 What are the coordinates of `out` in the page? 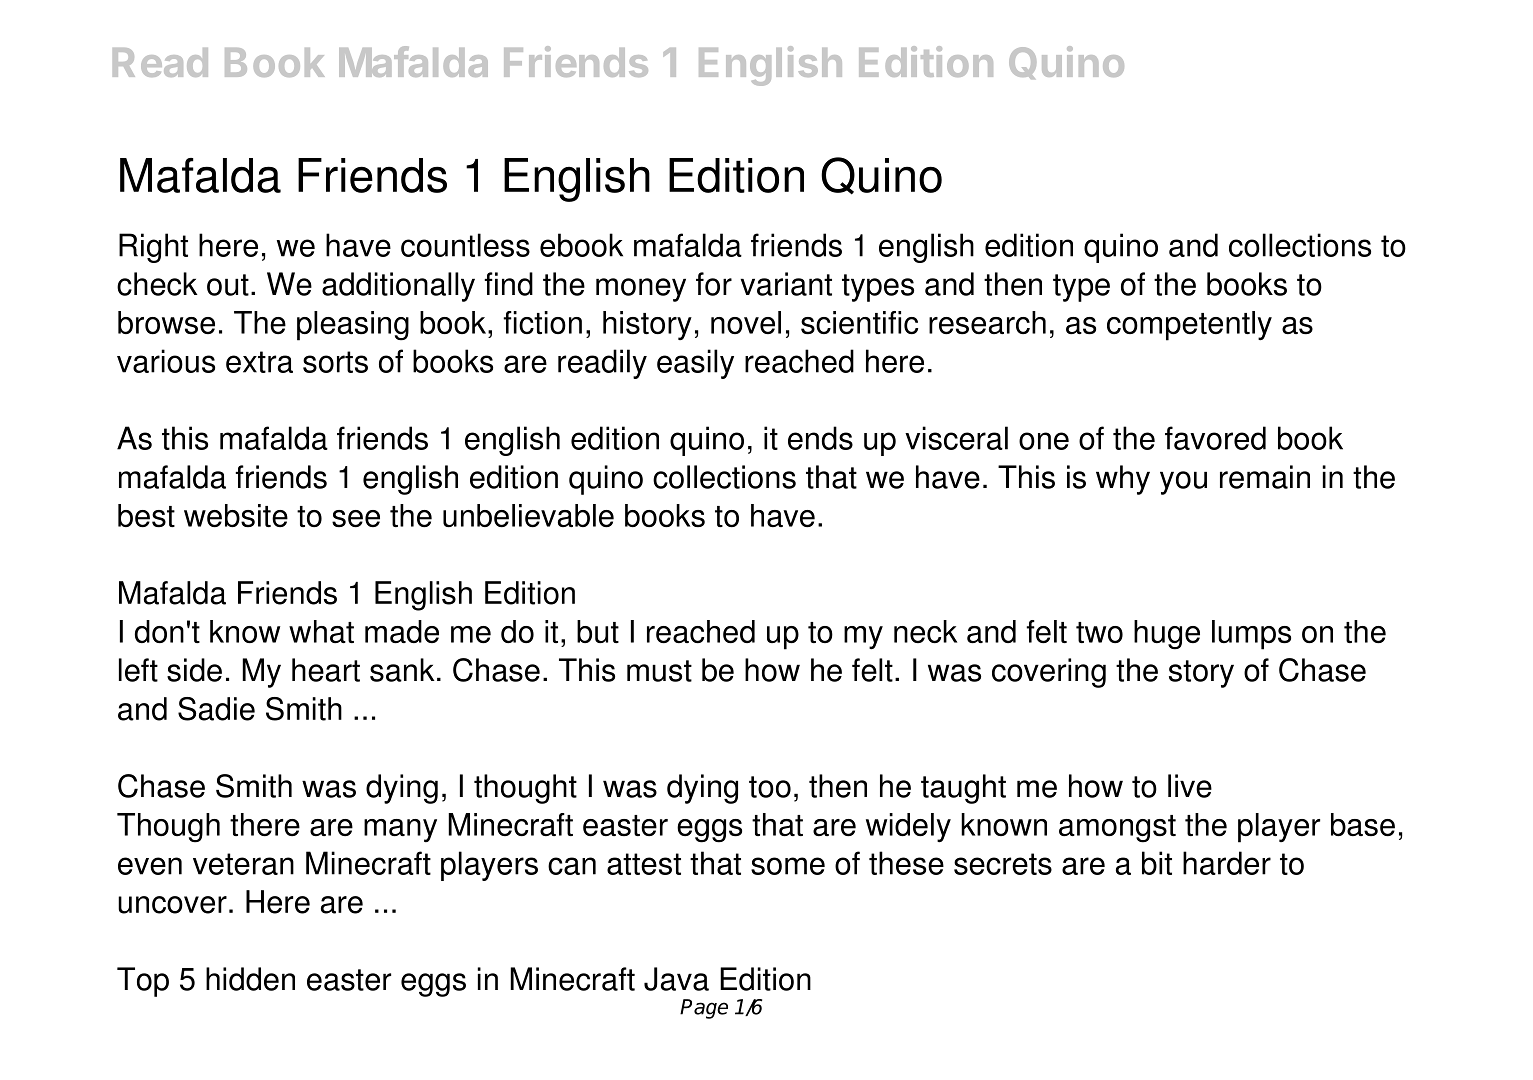 It's located at (228, 285).
